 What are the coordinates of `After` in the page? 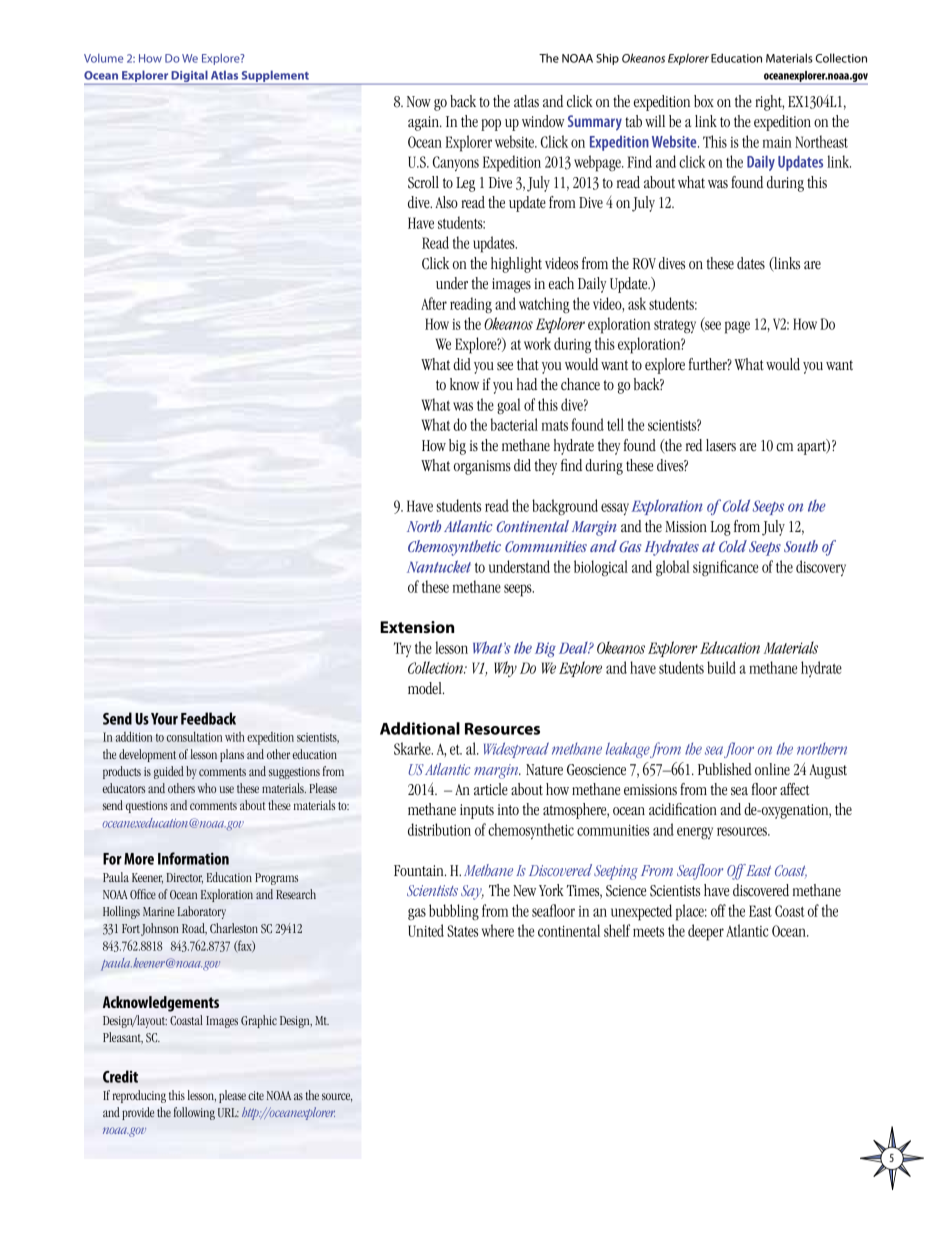 It's located at (434, 303).
